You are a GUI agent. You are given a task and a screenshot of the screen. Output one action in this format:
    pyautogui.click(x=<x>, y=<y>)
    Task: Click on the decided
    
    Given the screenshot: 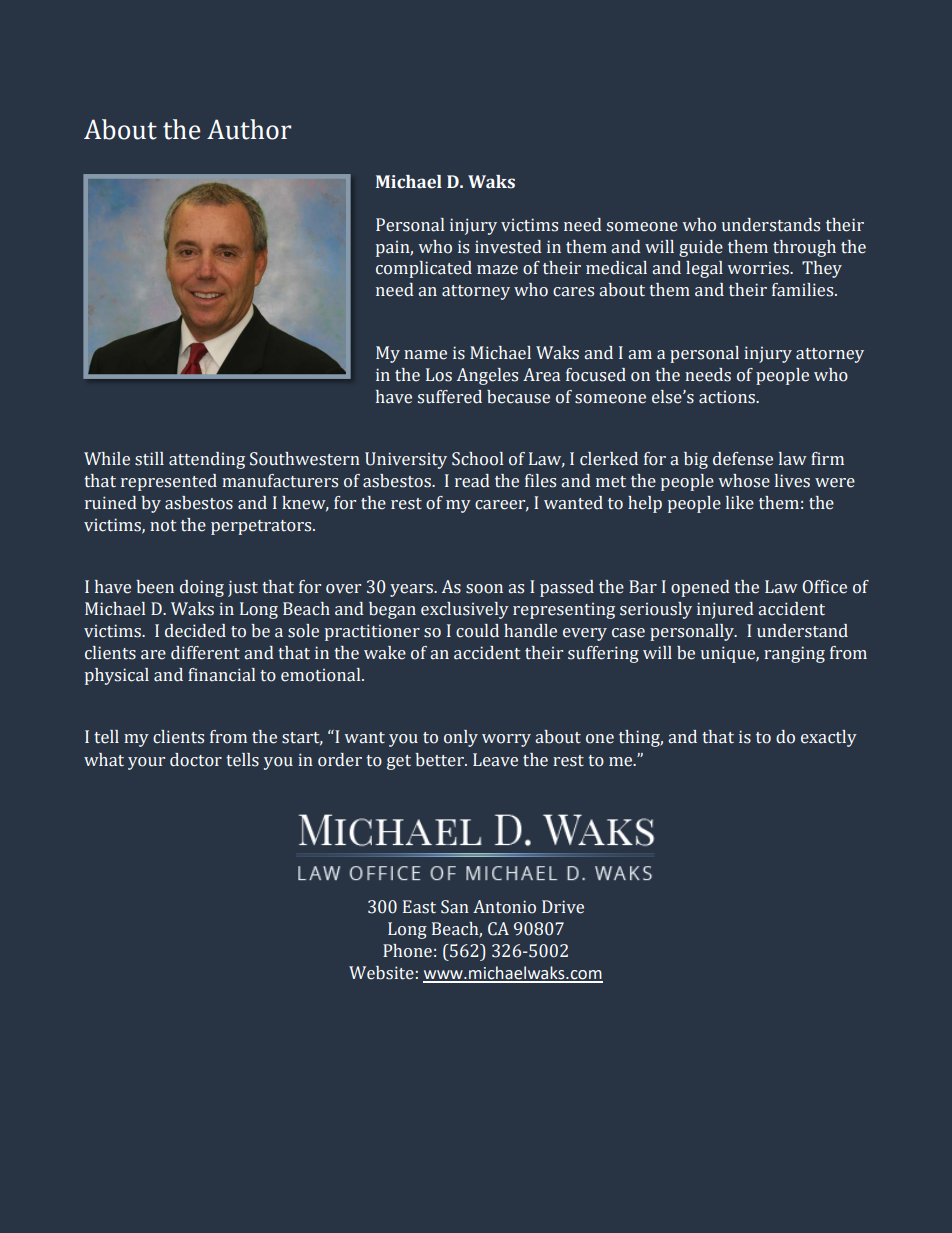 What is the action you would take?
    pyautogui.click(x=195, y=631)
